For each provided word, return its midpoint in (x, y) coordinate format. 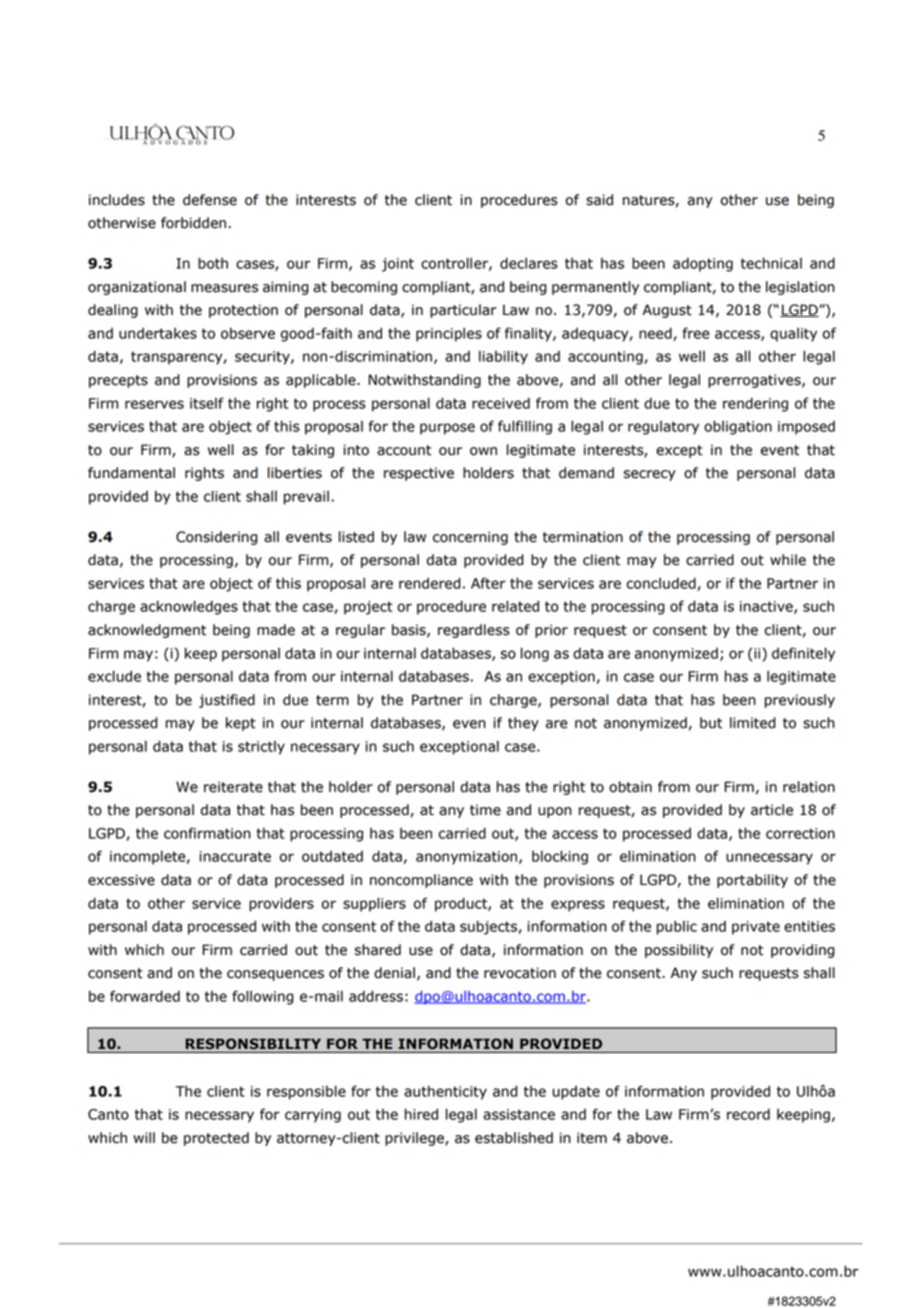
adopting (703, 264)
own (483, 451)
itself (207, 403)
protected (216, 1139)
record (748, 1114)
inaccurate (235, 856)
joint (398, 265)
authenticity (445, 1092)
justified (227, 701)
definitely (803, 654)
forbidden (193, 223)
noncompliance (421, 881)
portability (752, 881)
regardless (474, 631)
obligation (738, 427)
